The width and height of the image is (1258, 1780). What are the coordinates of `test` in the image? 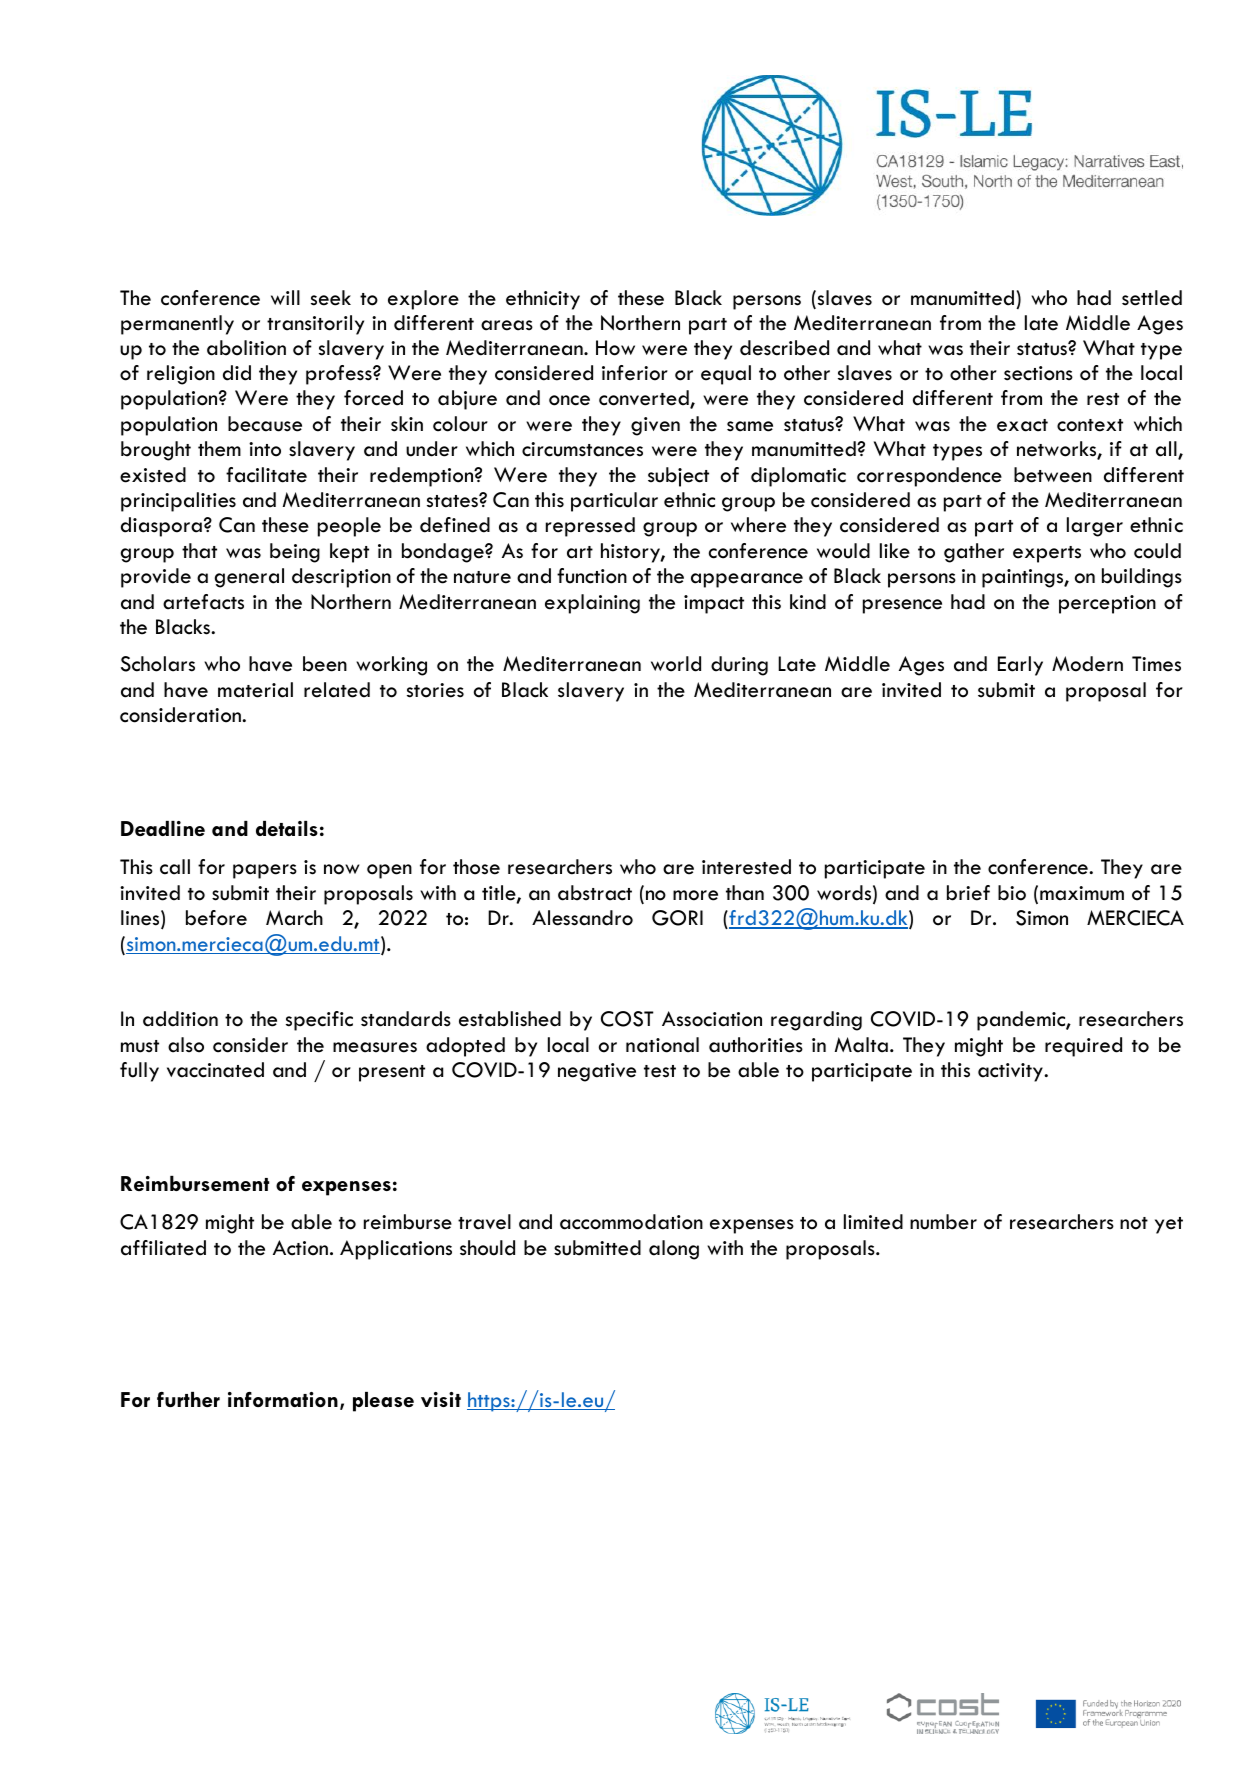 It's located at (660, 1071).
